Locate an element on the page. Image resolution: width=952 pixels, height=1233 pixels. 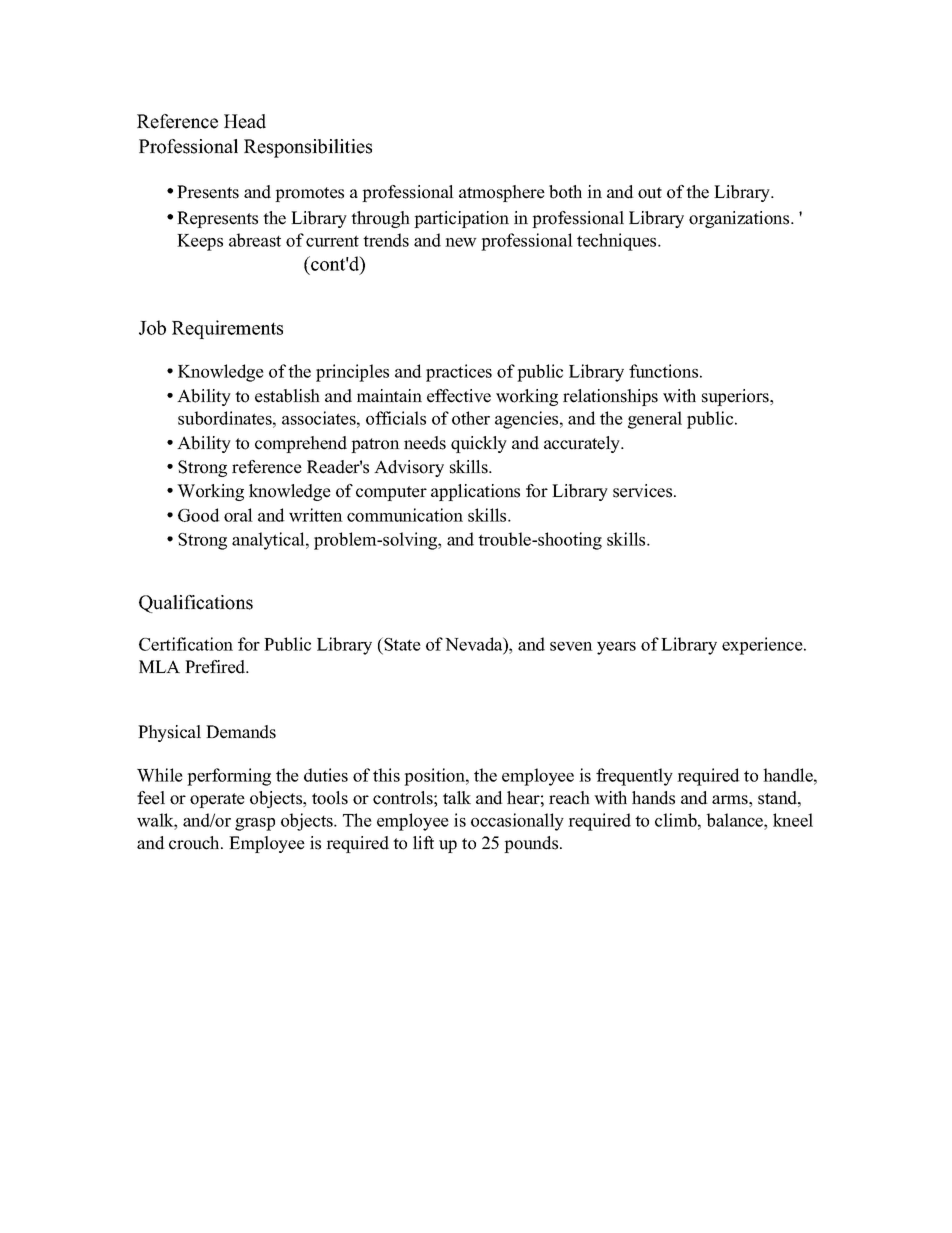
applications is located at coordinates (475, 492).
